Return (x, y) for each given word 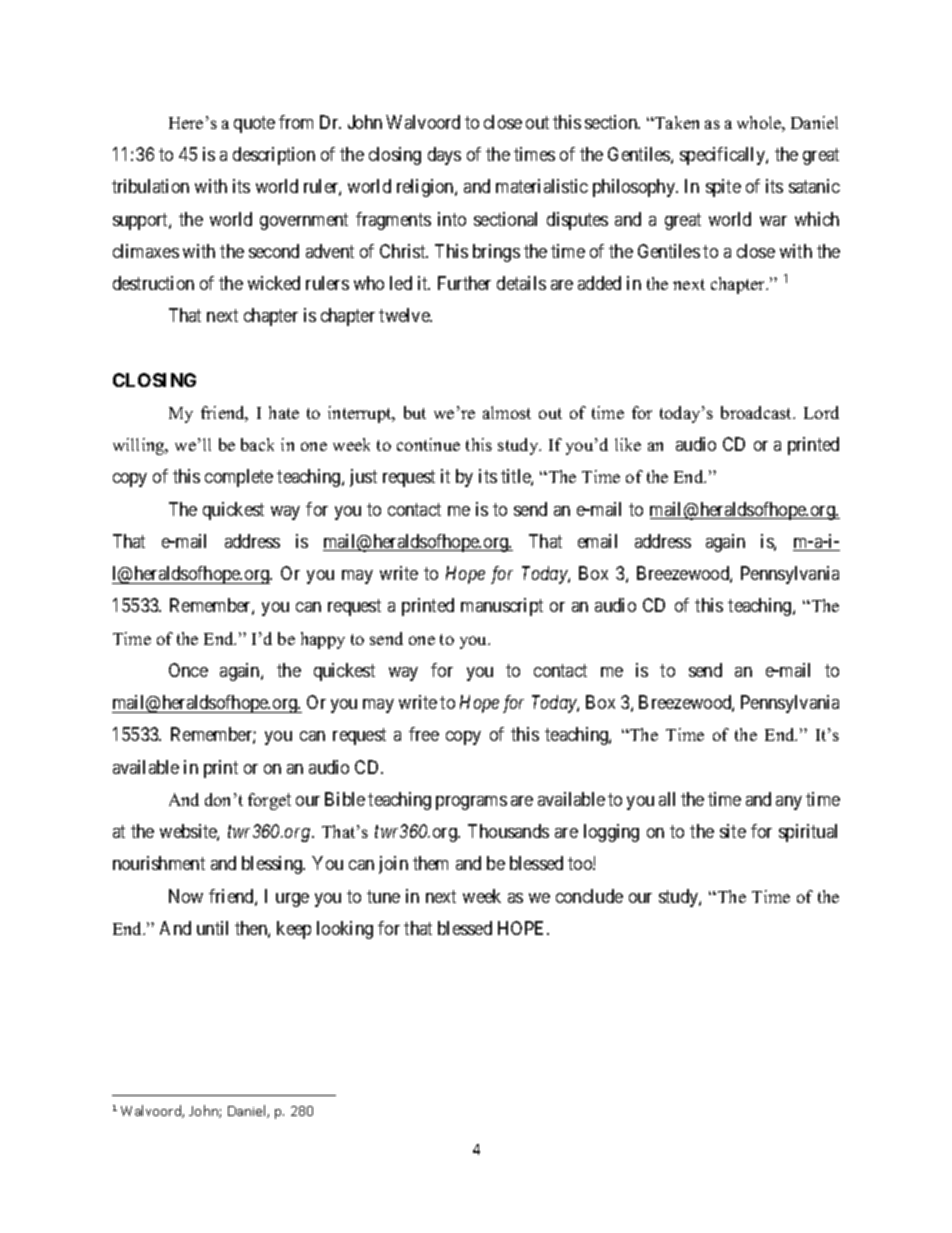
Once (188, 670)
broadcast (757, 412)
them (430, 863)
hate (284, 412)
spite (723, 188)
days (444, 156)
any (789, 803)
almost (507, 412)
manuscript (502, 607)
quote (254, 124)
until (212, 928)
